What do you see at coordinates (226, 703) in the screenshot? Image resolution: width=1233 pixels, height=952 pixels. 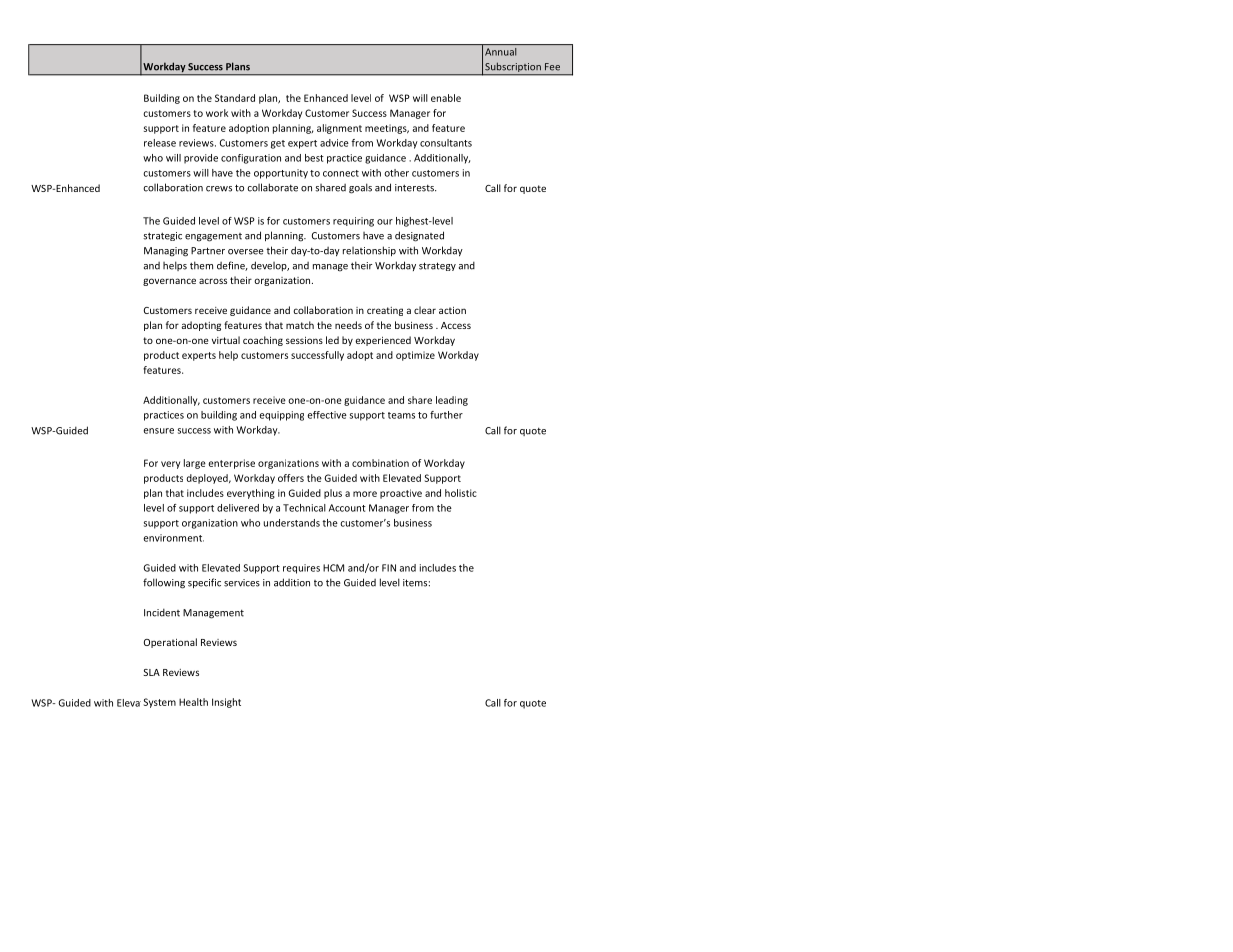 I see `Insight` at bounding box center [226, 703].
